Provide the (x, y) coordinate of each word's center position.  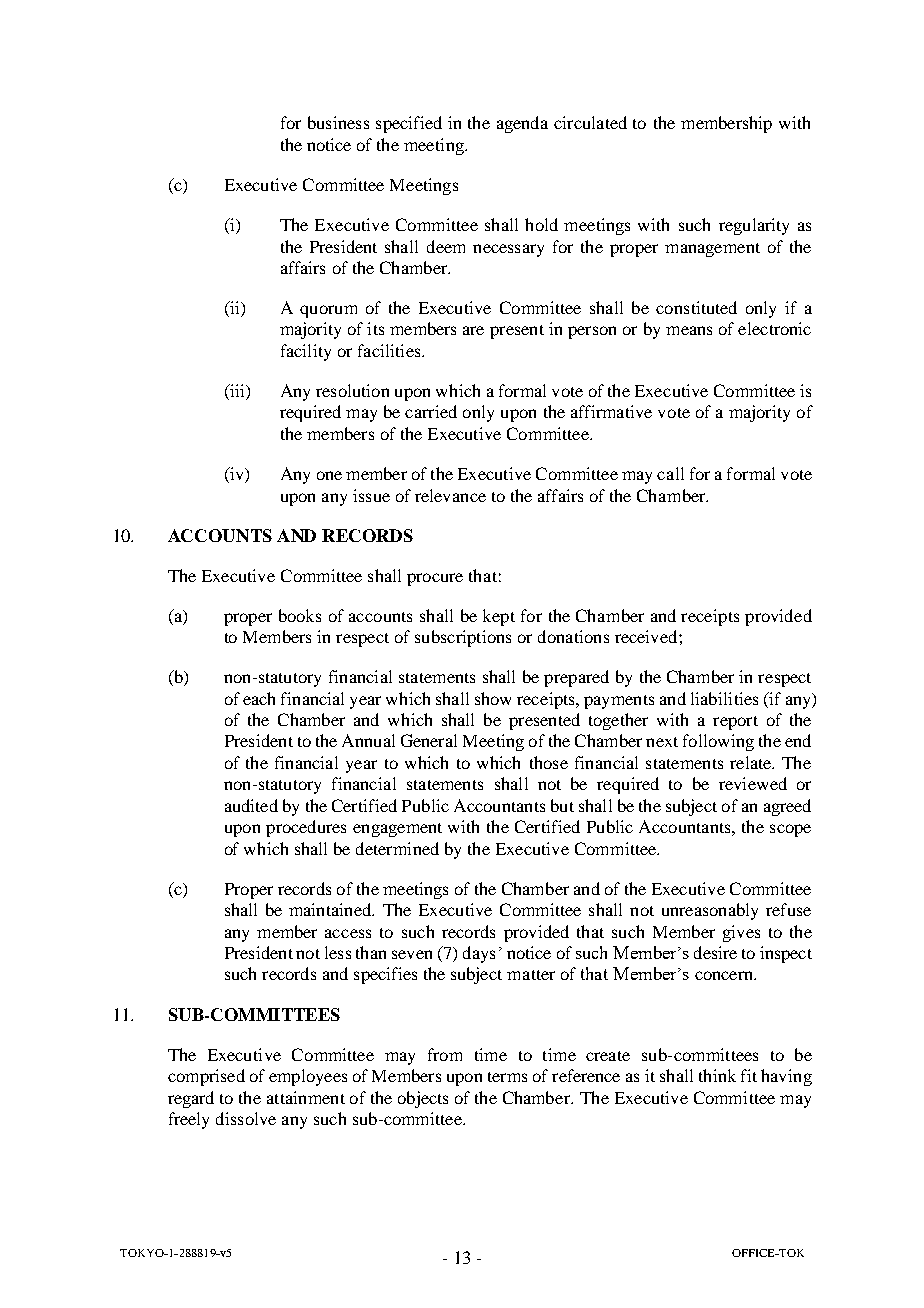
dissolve (246, 1118)
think (717, 1075)
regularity (754, 226)
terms (507, 1077)
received (647, 636)
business (338, 122)
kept (499, 617)
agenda (522, 124)
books (300, 615)
